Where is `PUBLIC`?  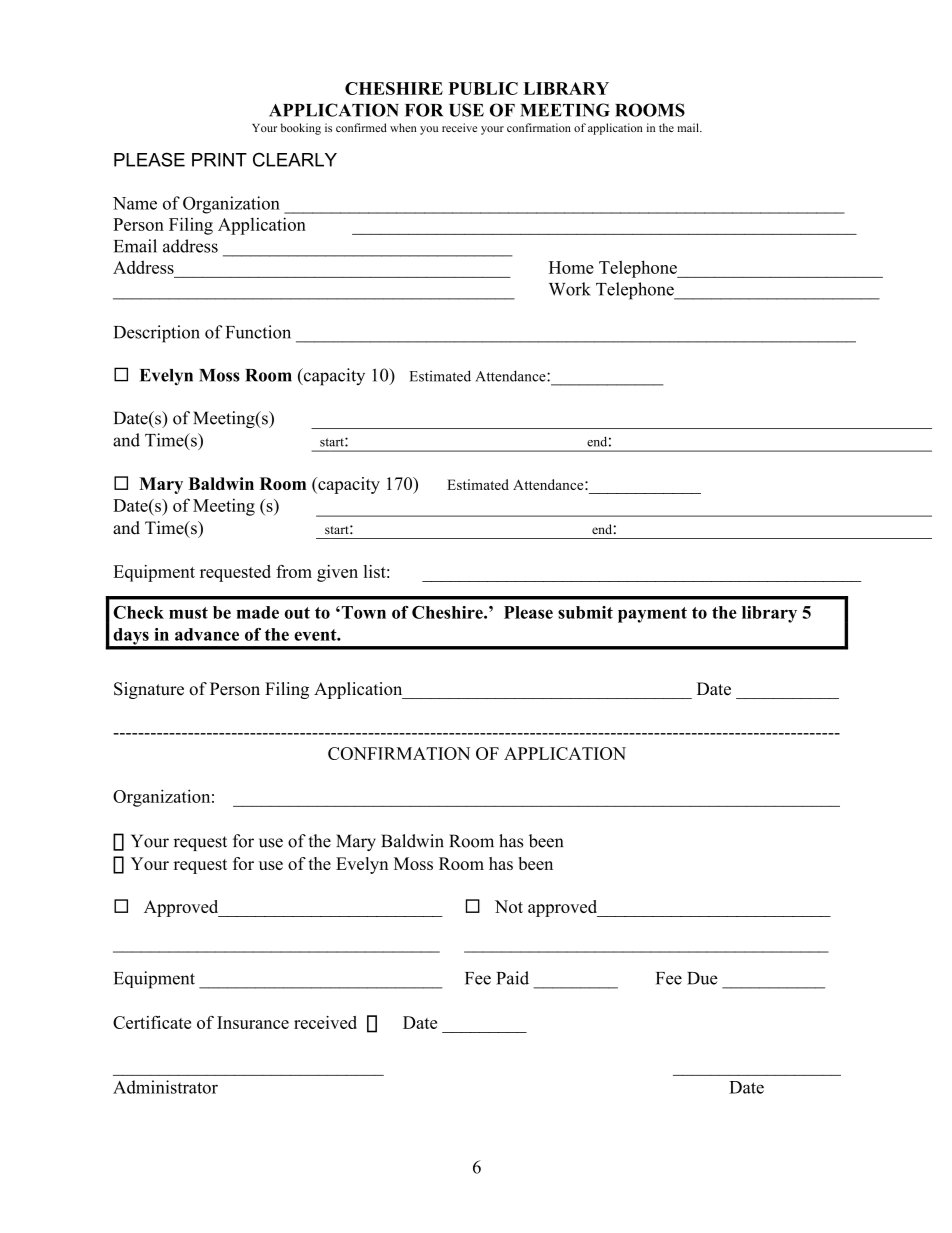 PUBLIC is located at coordinates (483, 88).
